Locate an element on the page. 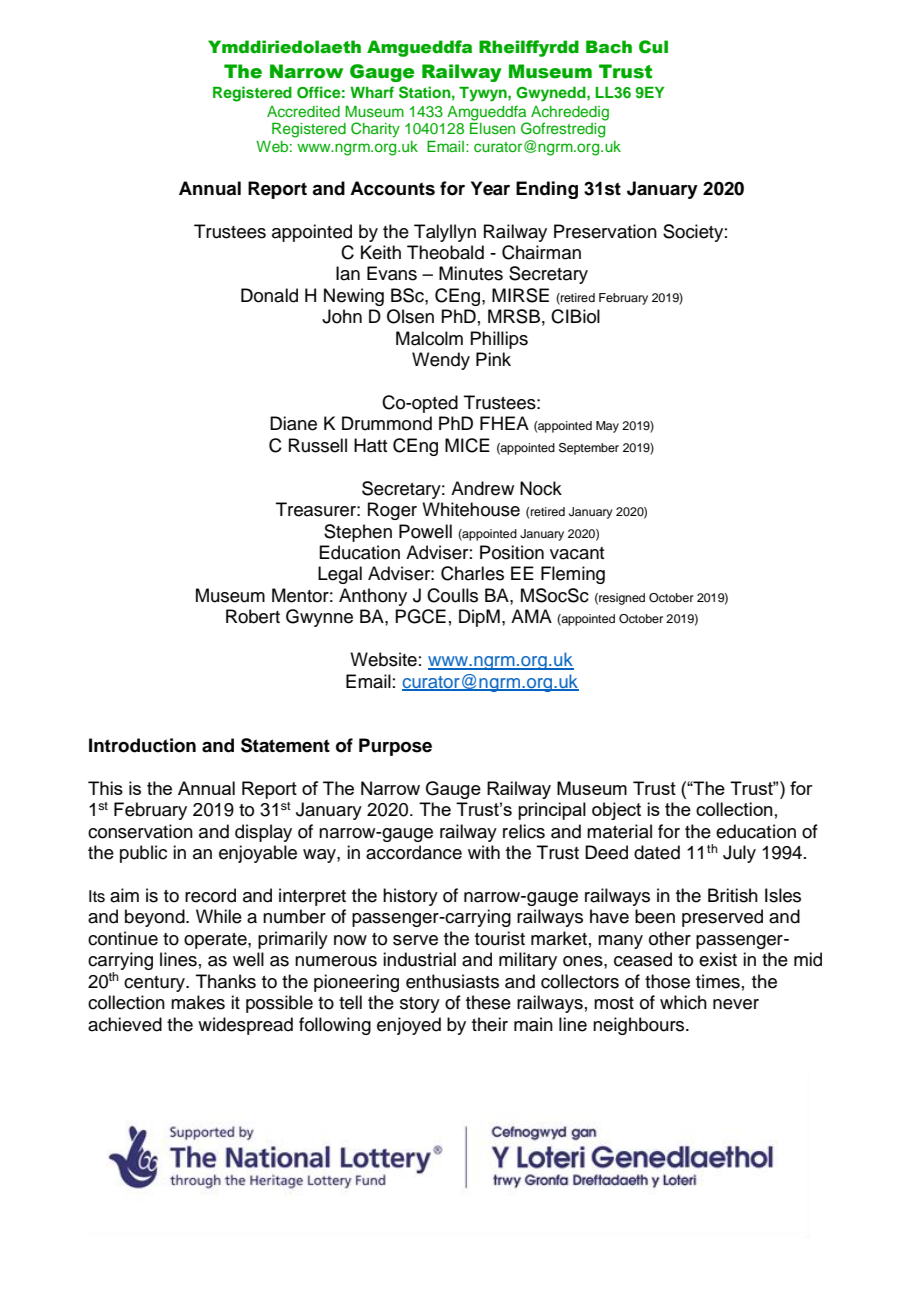  vacant is located at coordinates (577, 553).
